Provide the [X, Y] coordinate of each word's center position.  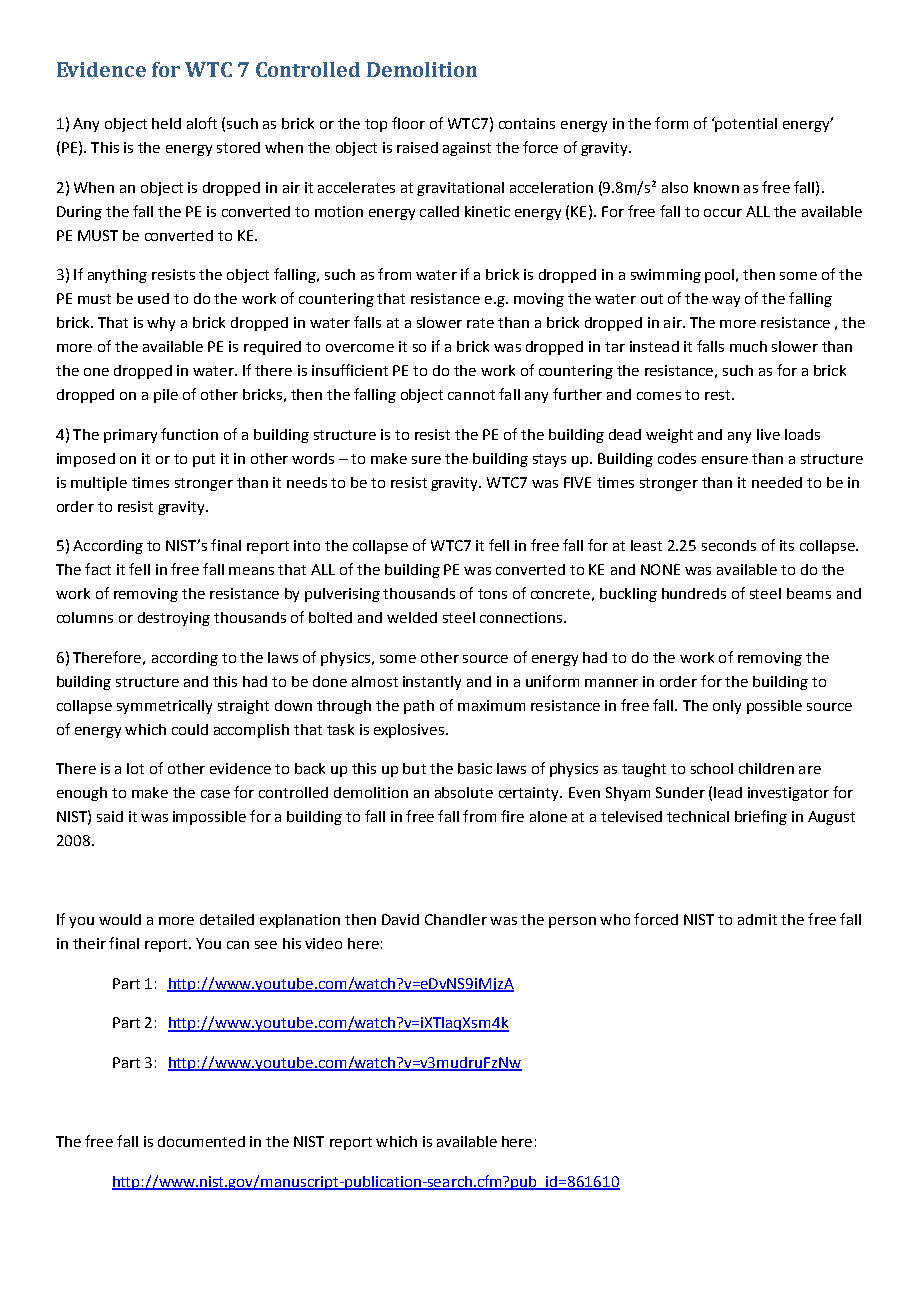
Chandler [456, 919]
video [323, 943]
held [166, 123]
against [467, 149]
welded [412, 617]
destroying [174, 619]
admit [757, 919]
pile [166, 396]
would [120, 919]
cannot [471, 395]
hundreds [694, 593]
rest [717, 395]
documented [201, 1141]
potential [745, 124]
